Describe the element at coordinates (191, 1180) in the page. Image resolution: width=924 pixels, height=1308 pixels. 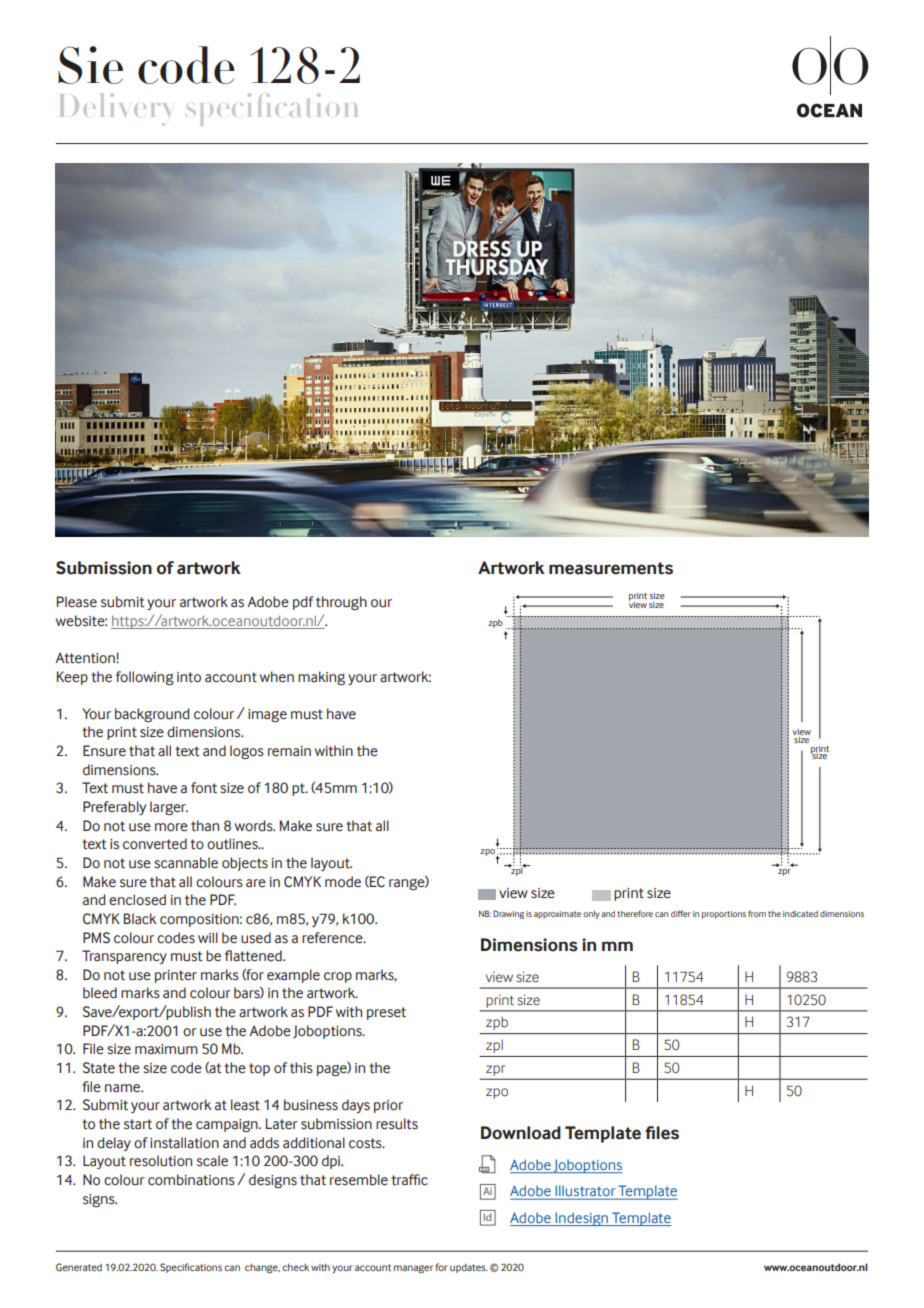
I see `combinations` at that location.
